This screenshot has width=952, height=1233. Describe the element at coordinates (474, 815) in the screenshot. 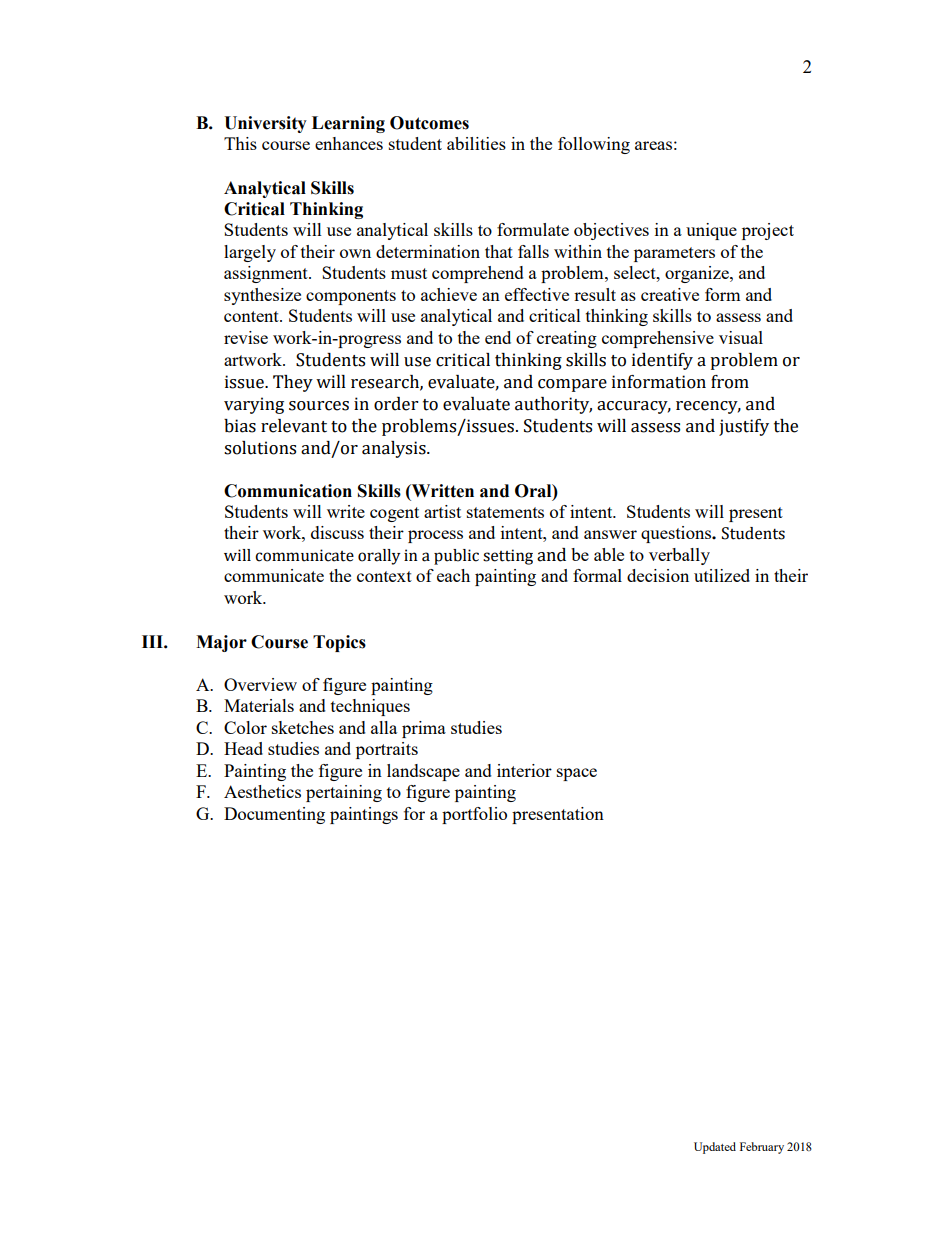

I see `portfolio` at that location.
